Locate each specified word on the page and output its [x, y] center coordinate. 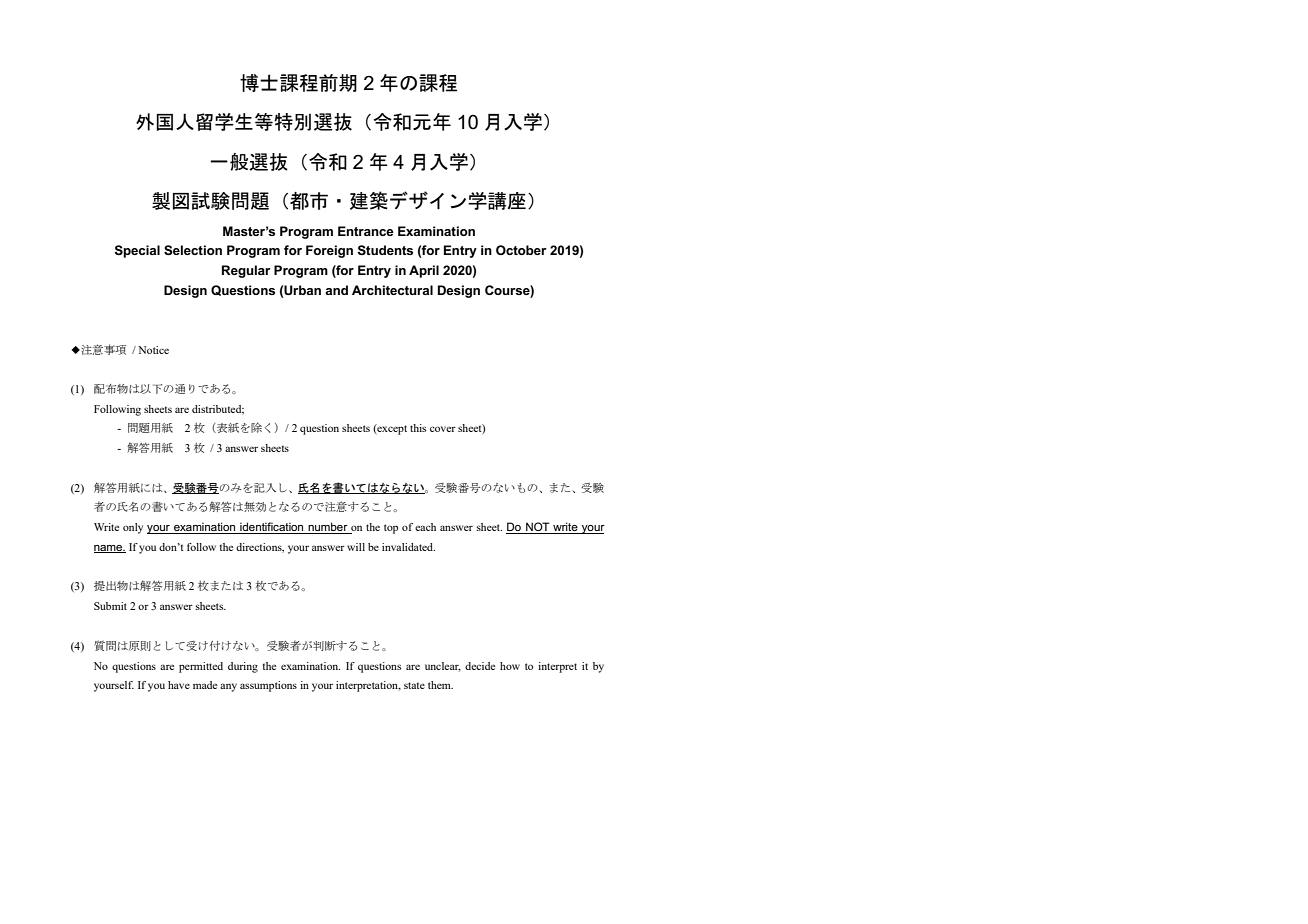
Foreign [329, 251]
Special [137, 251]
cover [443, 429]
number [328, 528]
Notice [153, 350]
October [521, 250]
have [179, 685]
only [133, 528]
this [418, 428]
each [425, 527]
